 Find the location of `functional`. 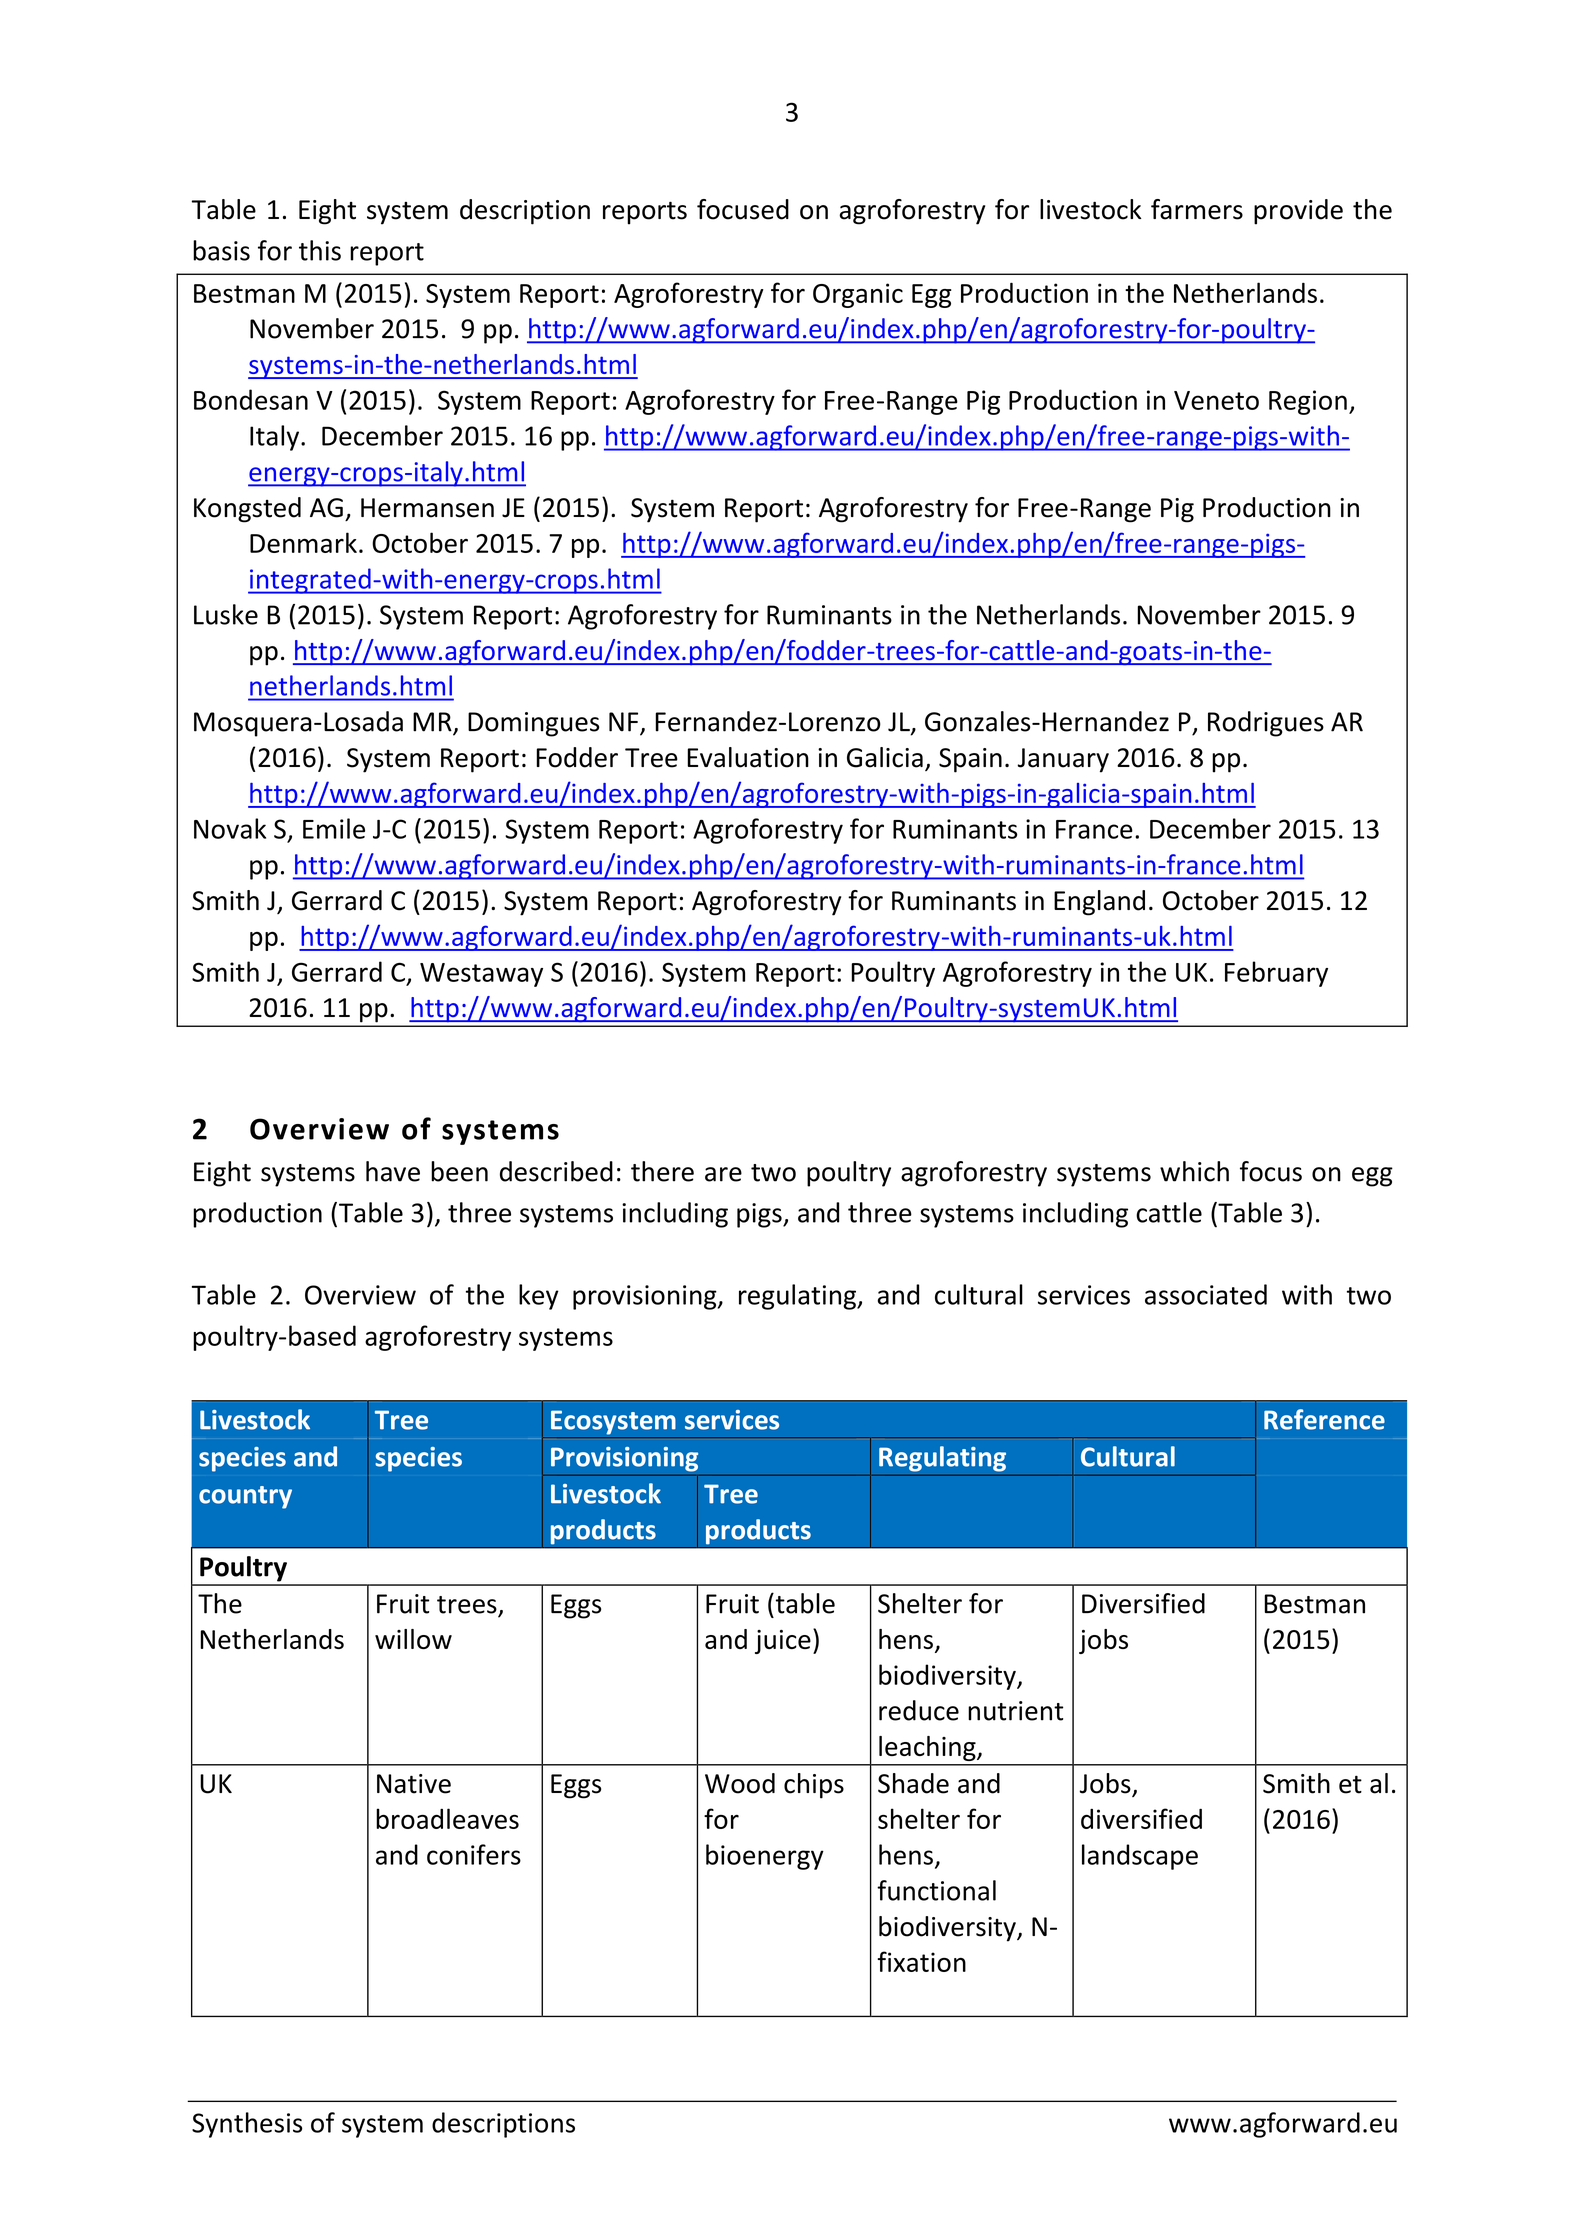

functional is located at coordinates (936, 1890).
